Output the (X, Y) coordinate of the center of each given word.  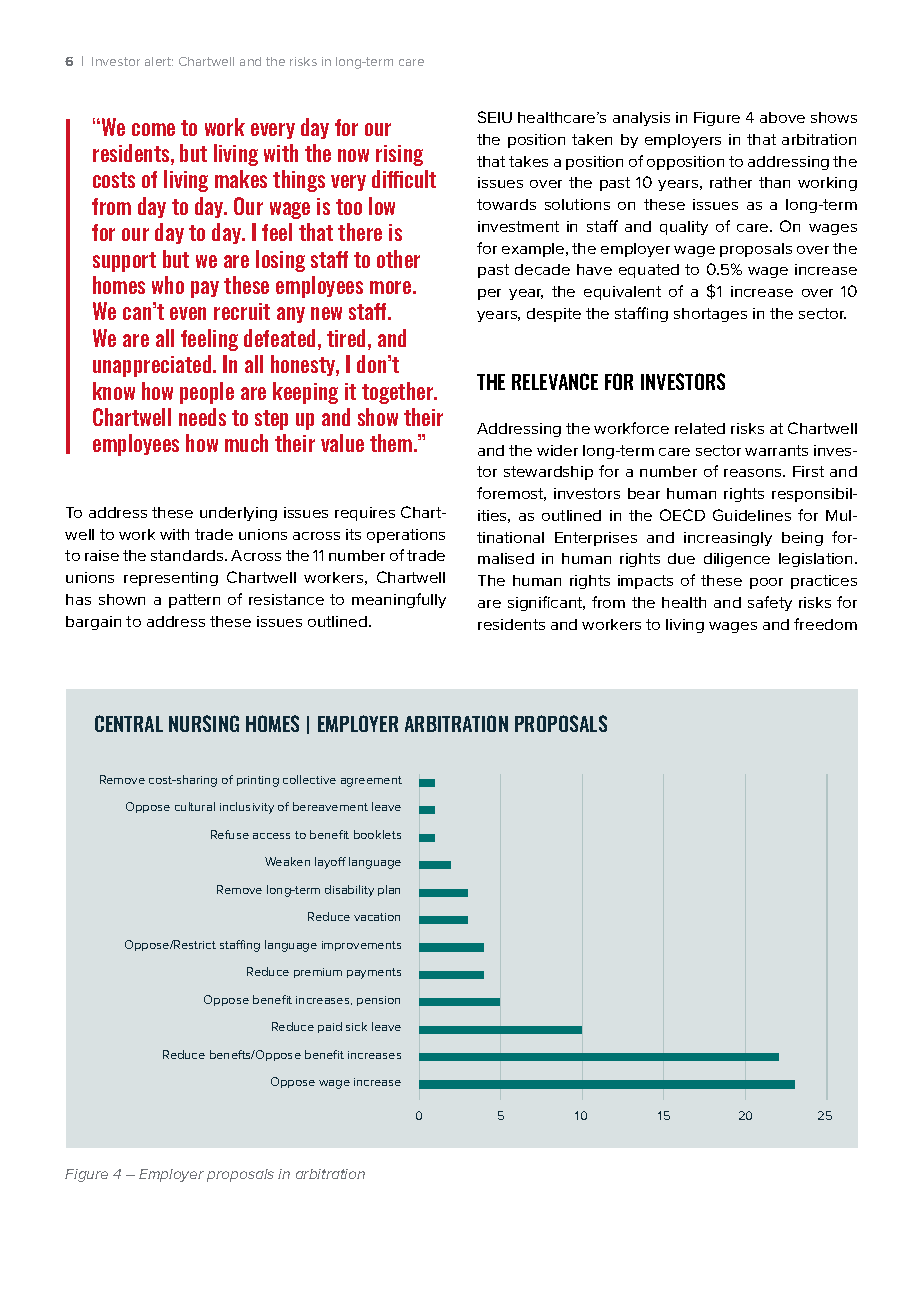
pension (378, 1001)
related (700, 428)
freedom (825, 624)
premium (318, 973)
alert (159, 61)
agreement (371, 781)
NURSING (204, 723)
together (399, 393)
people (207, 393)
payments (374, 973)
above (782, 117)
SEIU (495, 117)
